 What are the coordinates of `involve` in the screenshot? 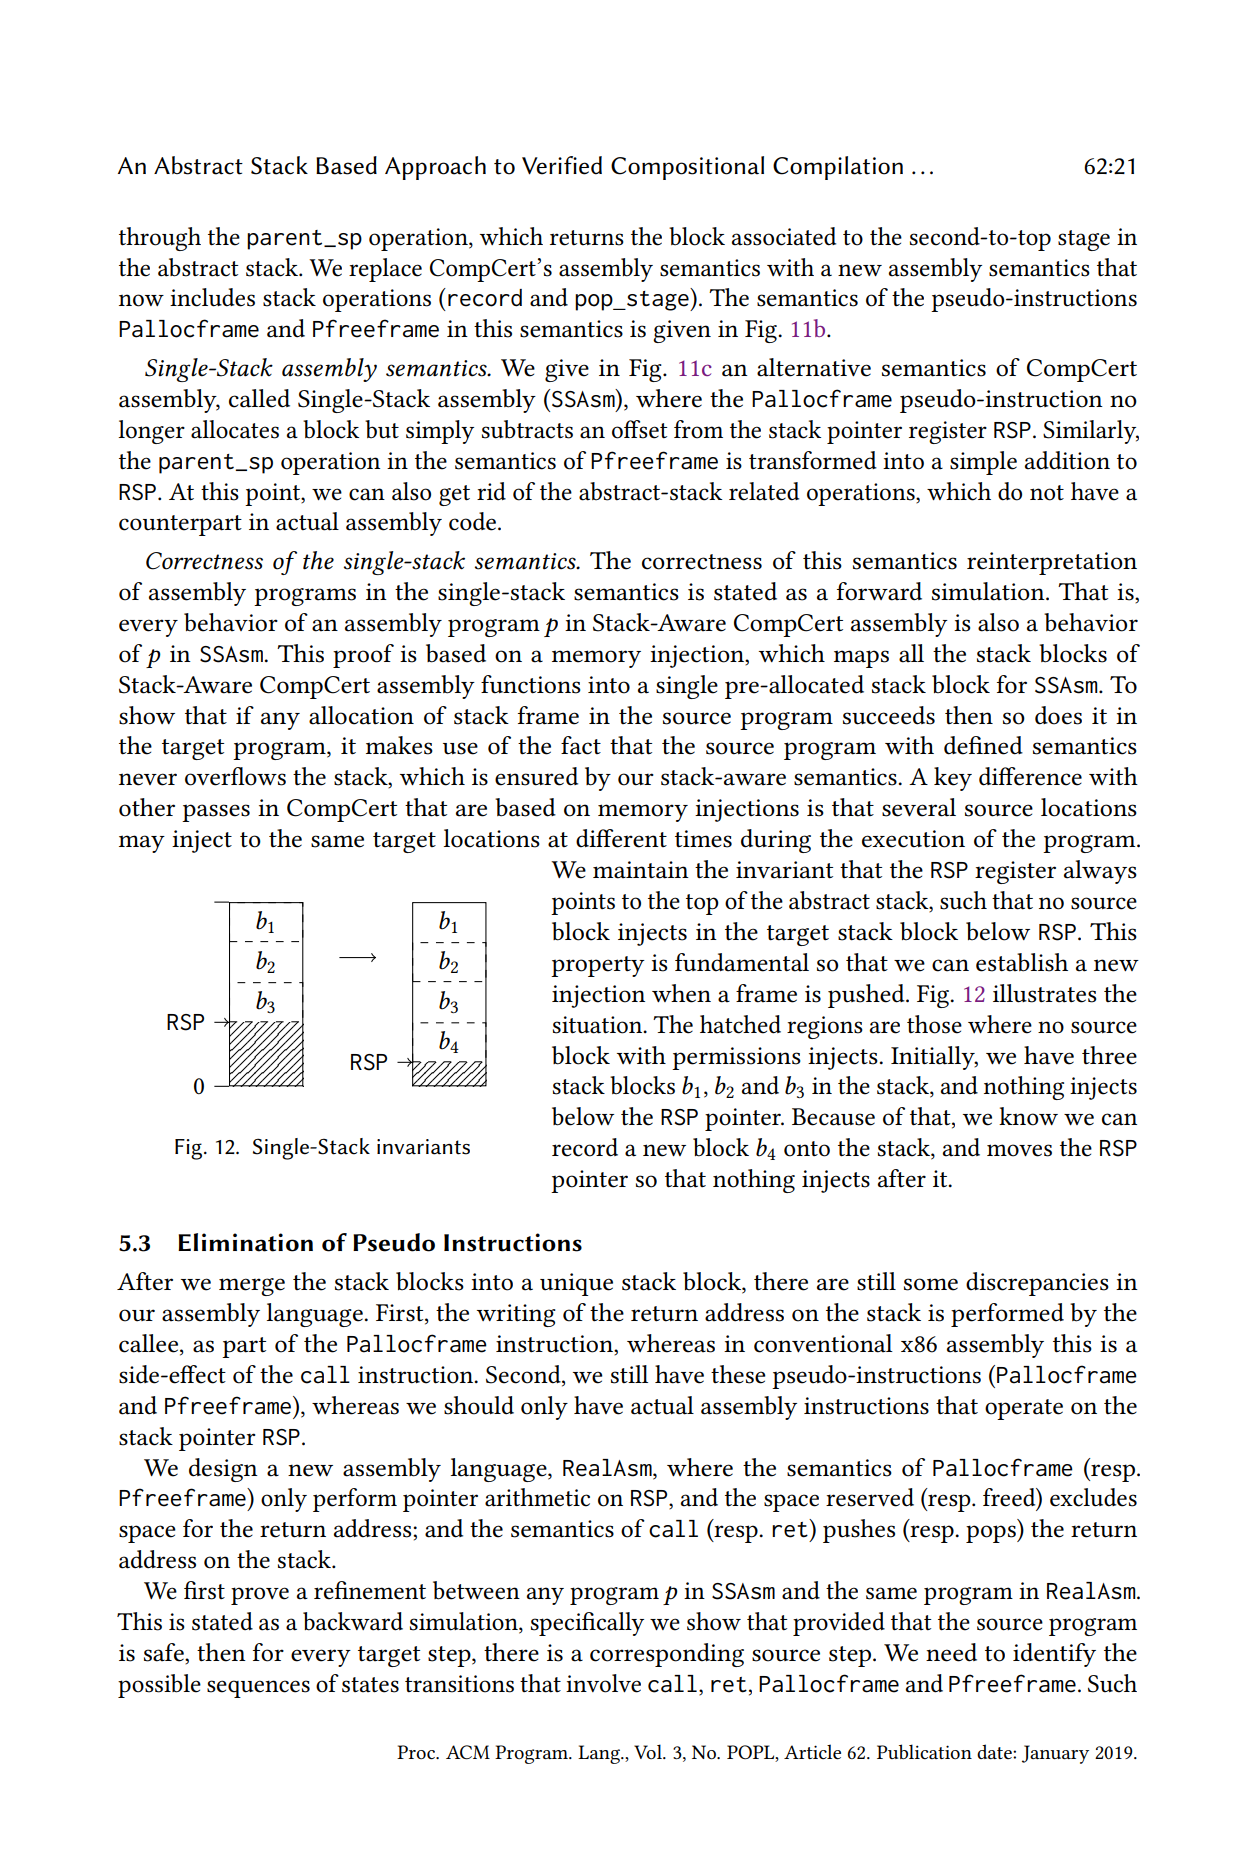 It's located at (603, 1683).
